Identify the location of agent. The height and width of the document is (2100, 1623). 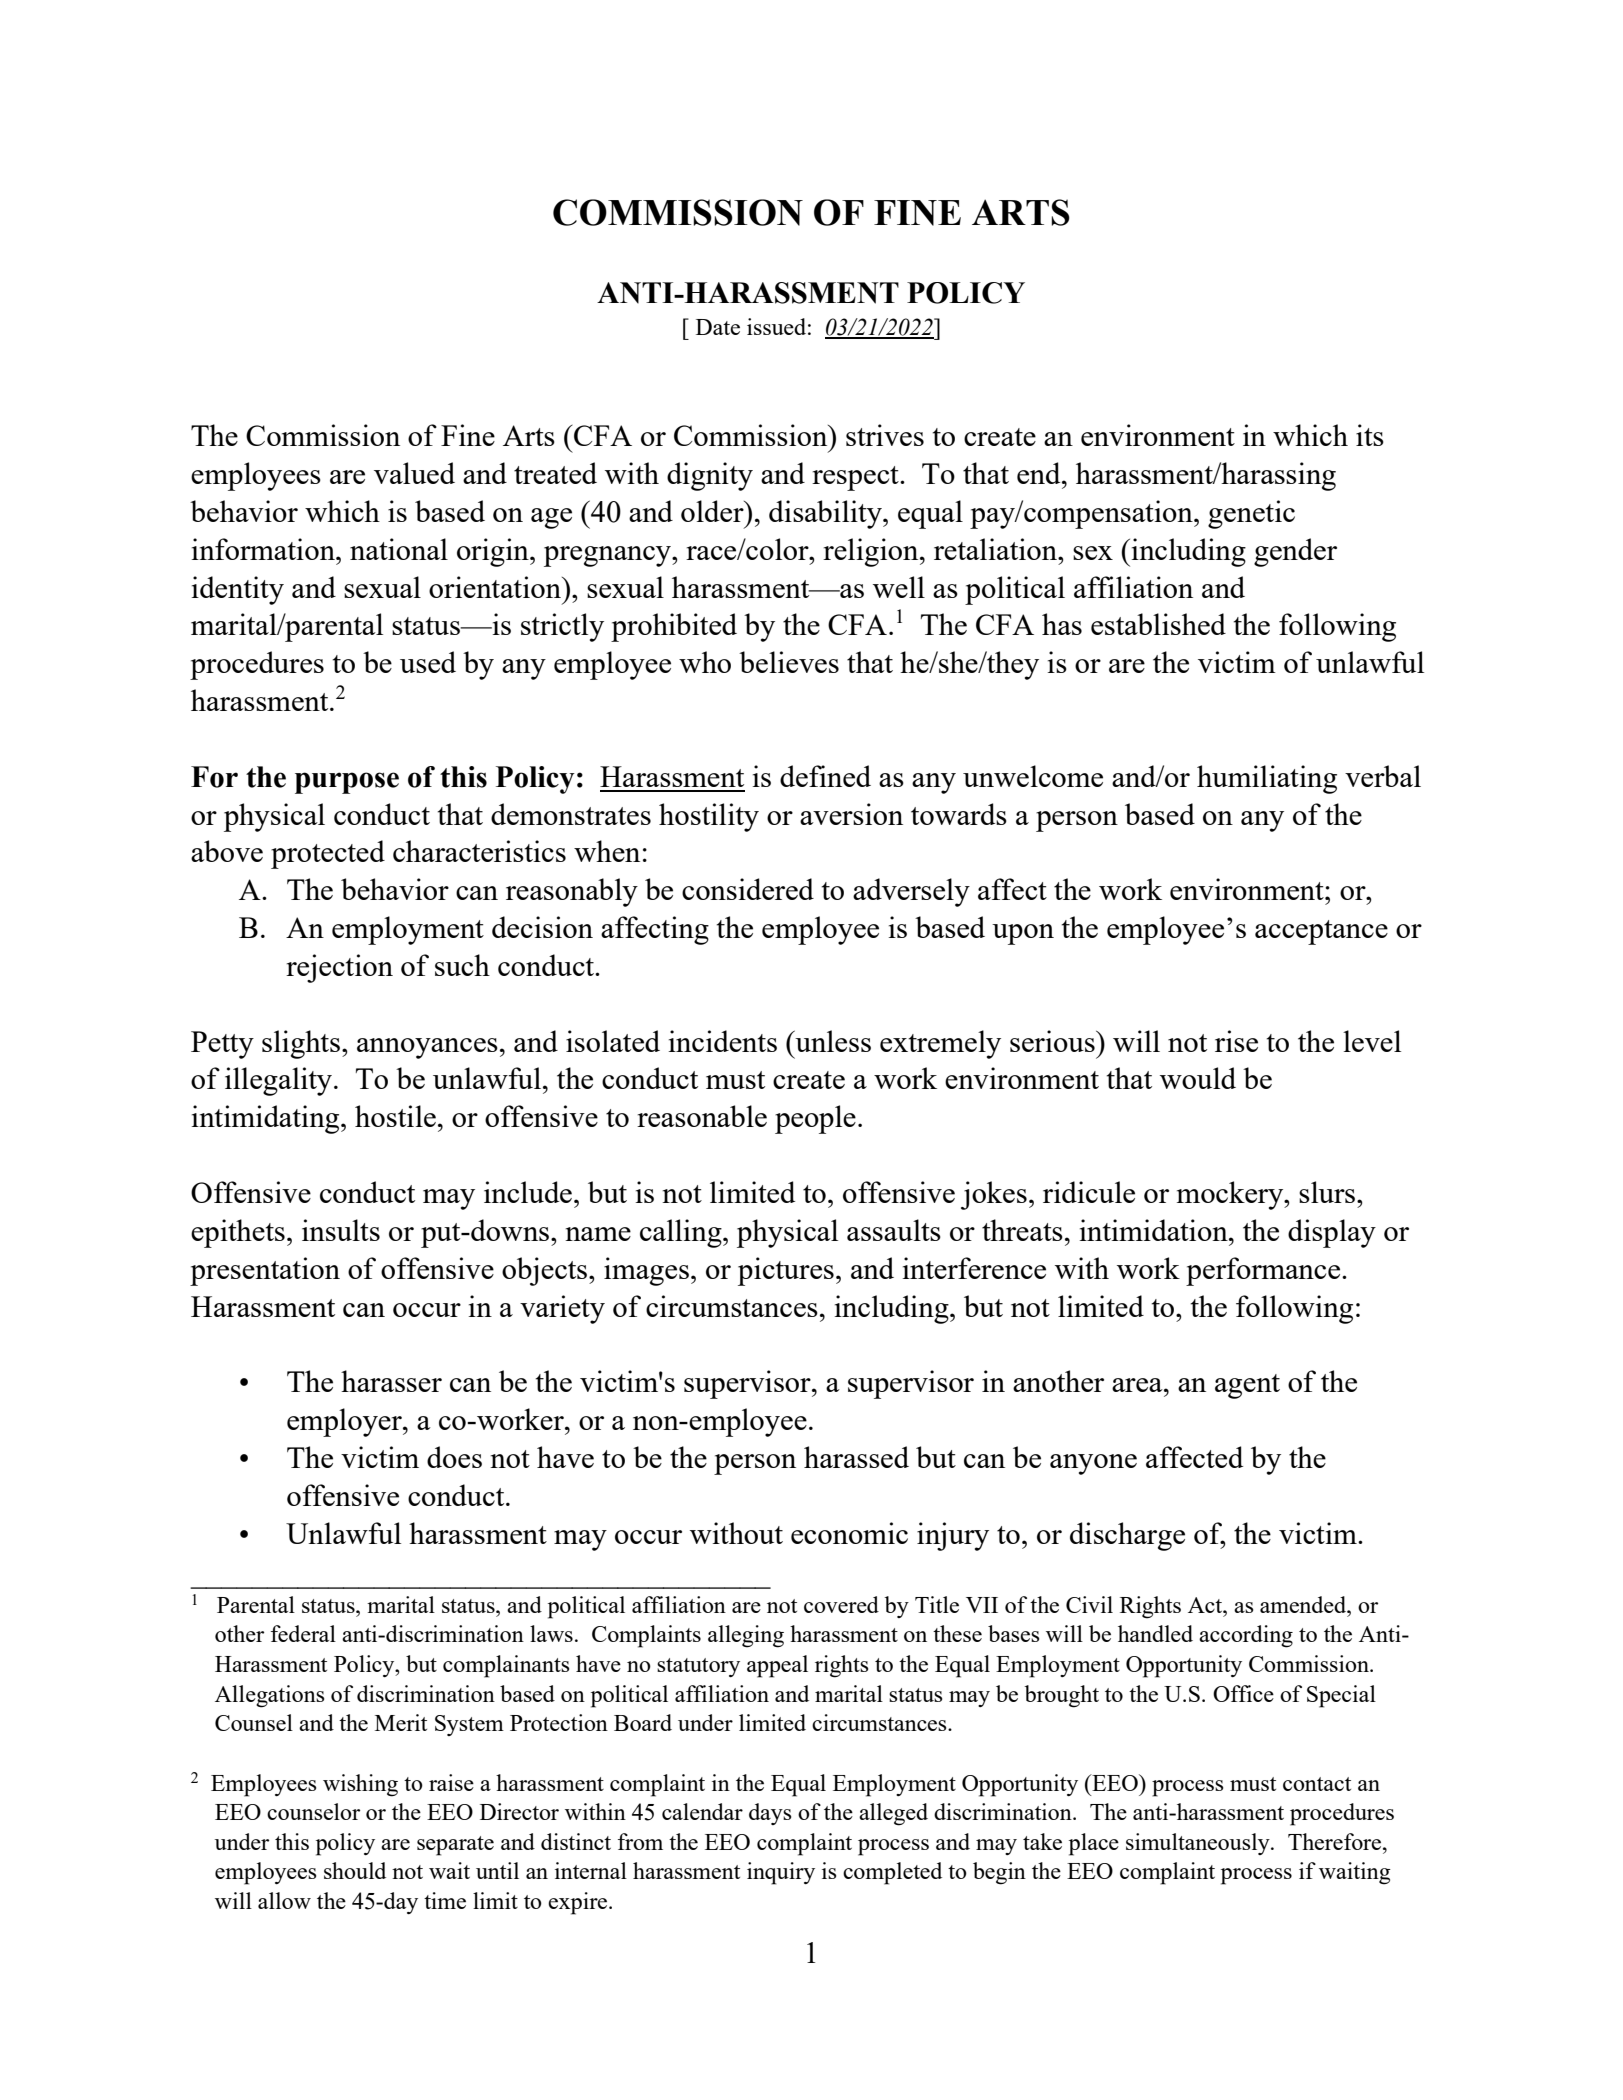
(1247, 1386).
